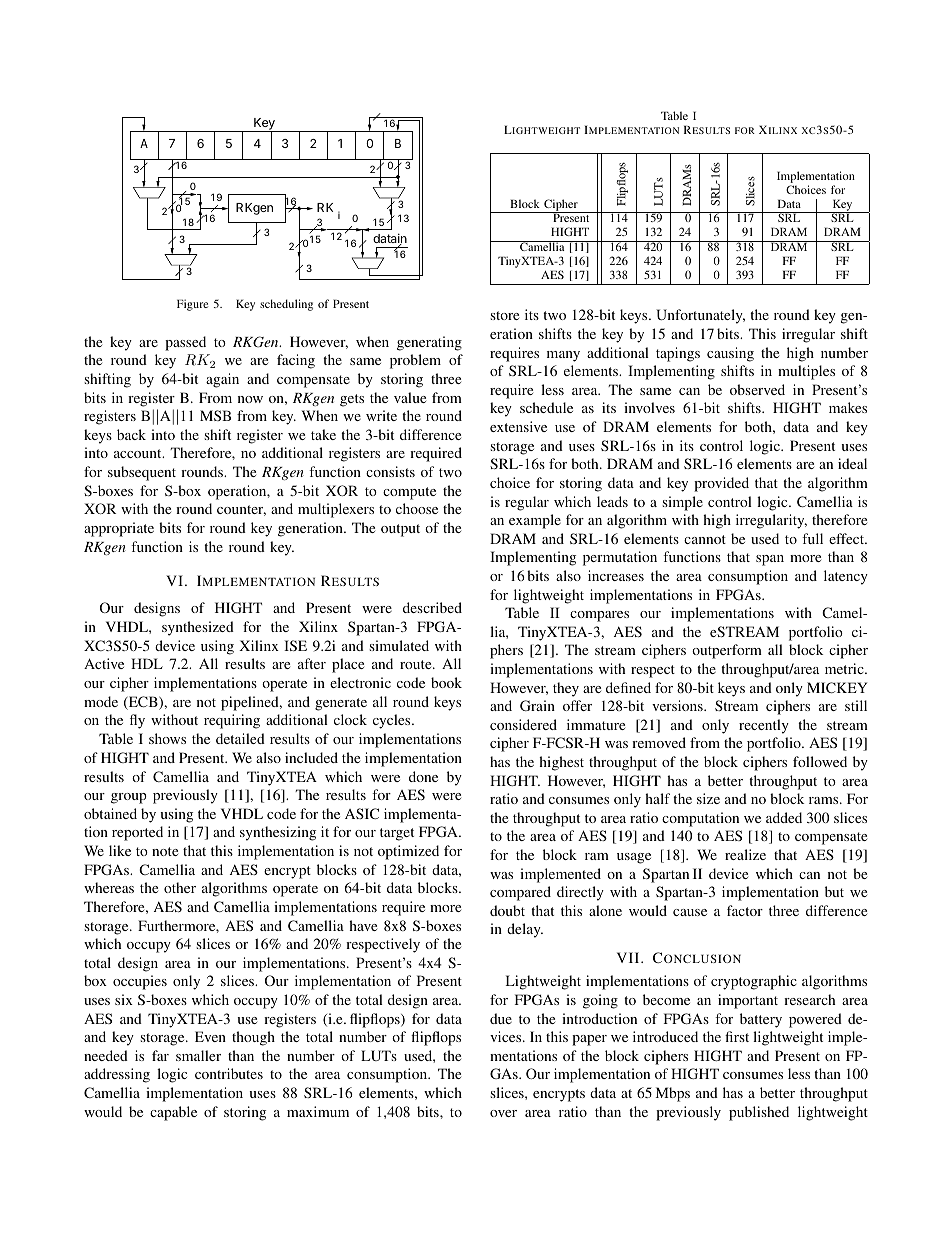 This screenshot has width=952, height=1233. I want to click on Active, so click(104, 663).
